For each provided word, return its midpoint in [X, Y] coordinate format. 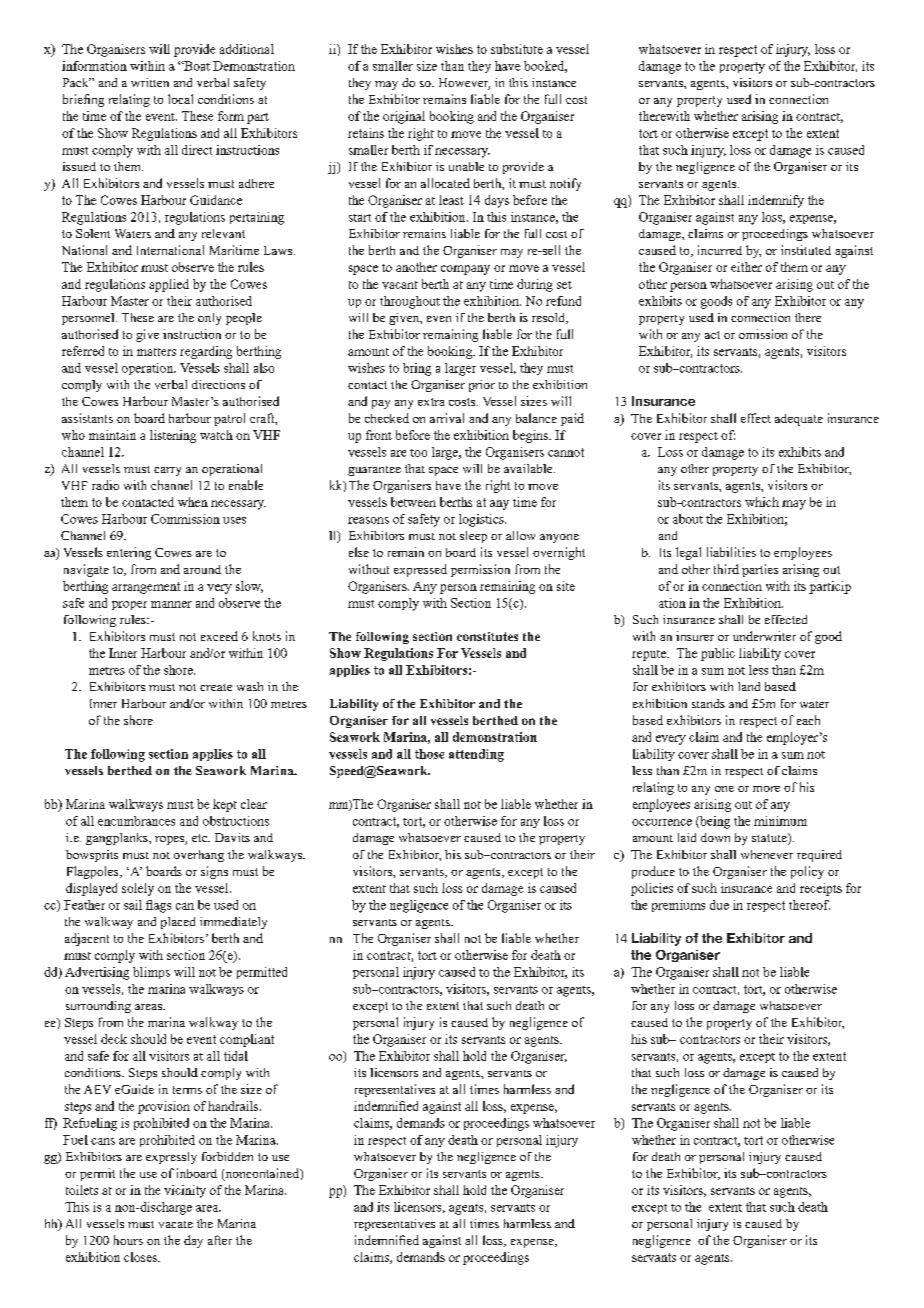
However [464, 84]
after [220, 1240]
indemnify [776, 201]
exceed [219, 636]
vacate [176, 1224]
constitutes [487, 636]
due [719, 905]
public [718, 654]
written [150, 82]
